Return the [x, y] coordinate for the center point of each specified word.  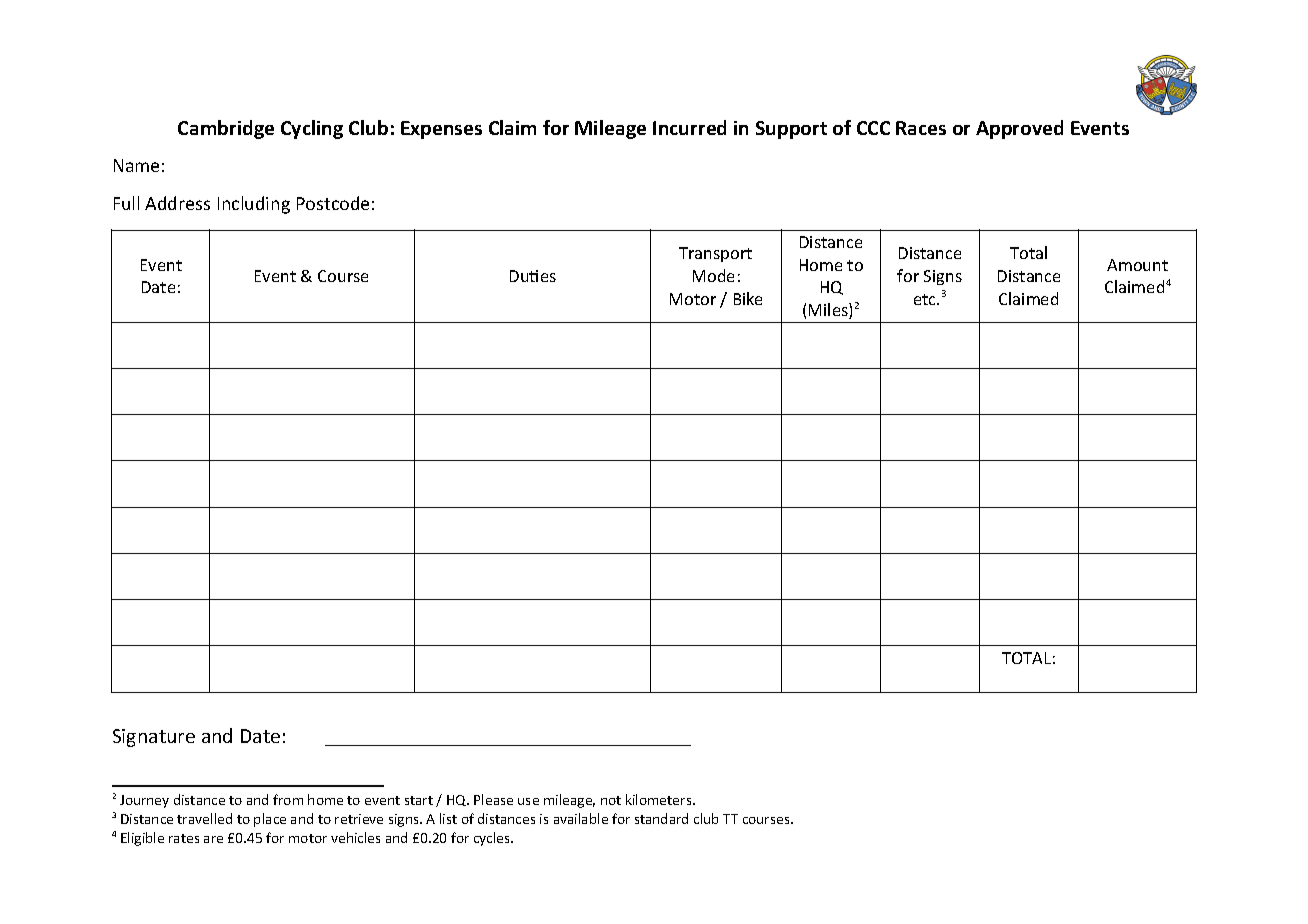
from [288, 799]
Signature [154, 738]
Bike [748, 298]
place [270, 820]
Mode [713, 275]
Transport [715, 254]
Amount [1137, 265]
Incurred [689, 127]
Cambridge [226, 129]
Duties [533, 276]
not [611, 800]
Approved [1019, 129]
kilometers [660, 799]
